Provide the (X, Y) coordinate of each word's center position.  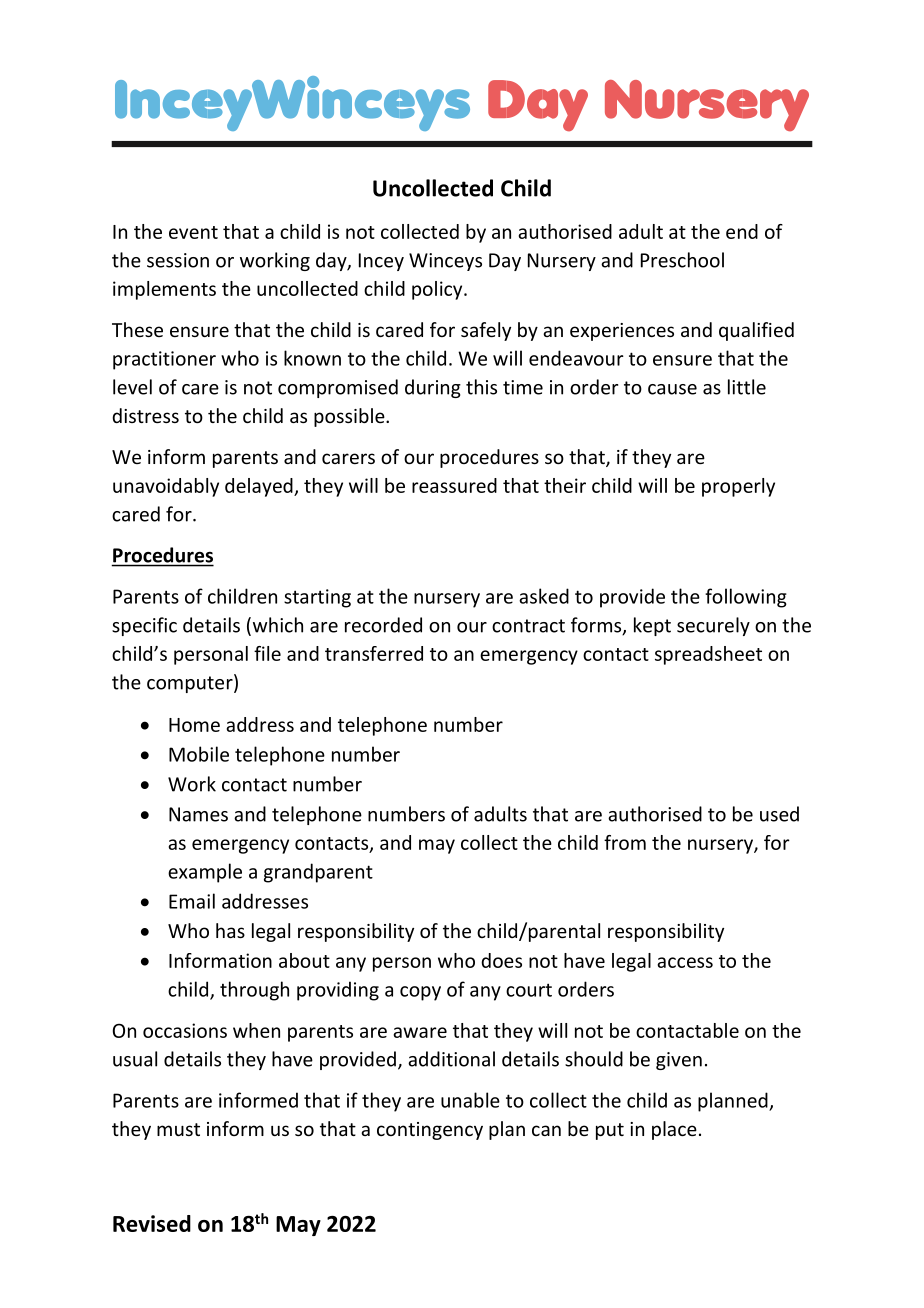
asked (544, 596)
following (746, 598)
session (178, 260)
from (625, 842)
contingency (430, 1131)
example (205, 873)
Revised (152, 1223)
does (501, 960)
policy (438, 290)
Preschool (682, 260)
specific (144, 626)
